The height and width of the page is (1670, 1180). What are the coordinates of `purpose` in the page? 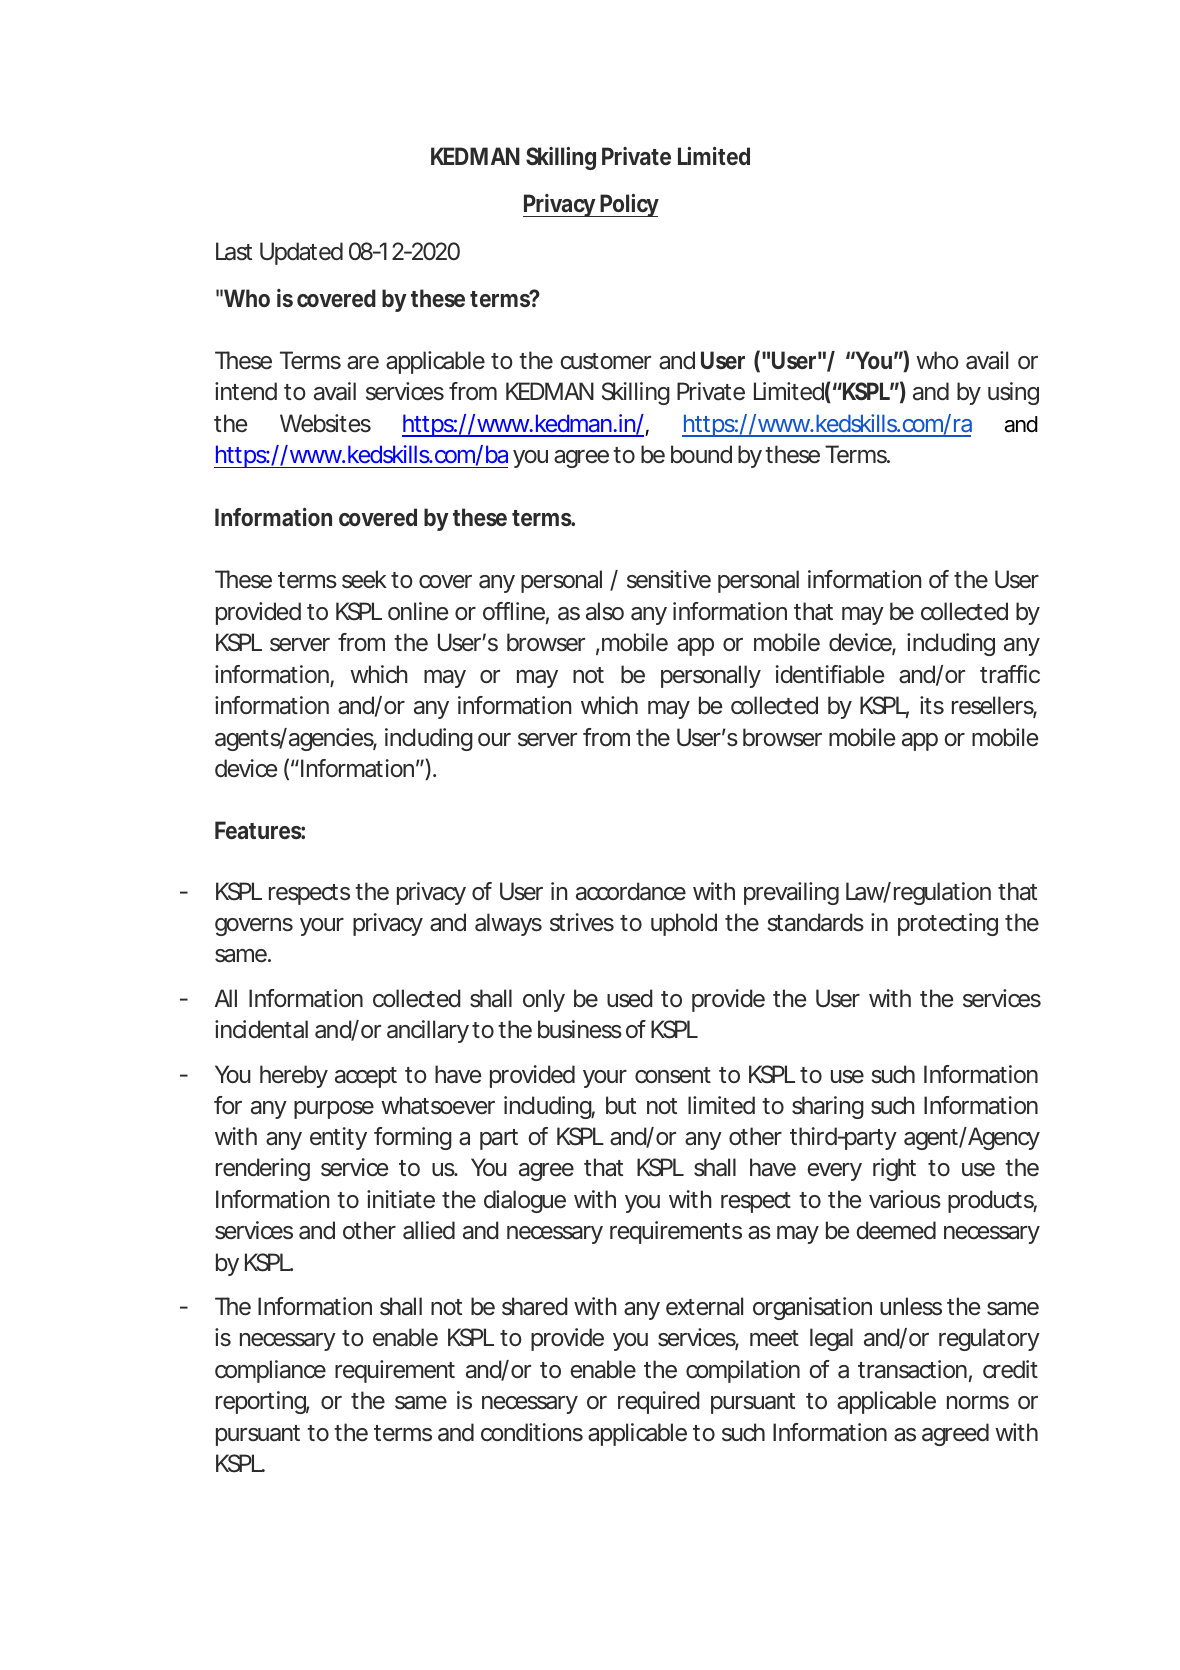 It's located at (334, 1110).
